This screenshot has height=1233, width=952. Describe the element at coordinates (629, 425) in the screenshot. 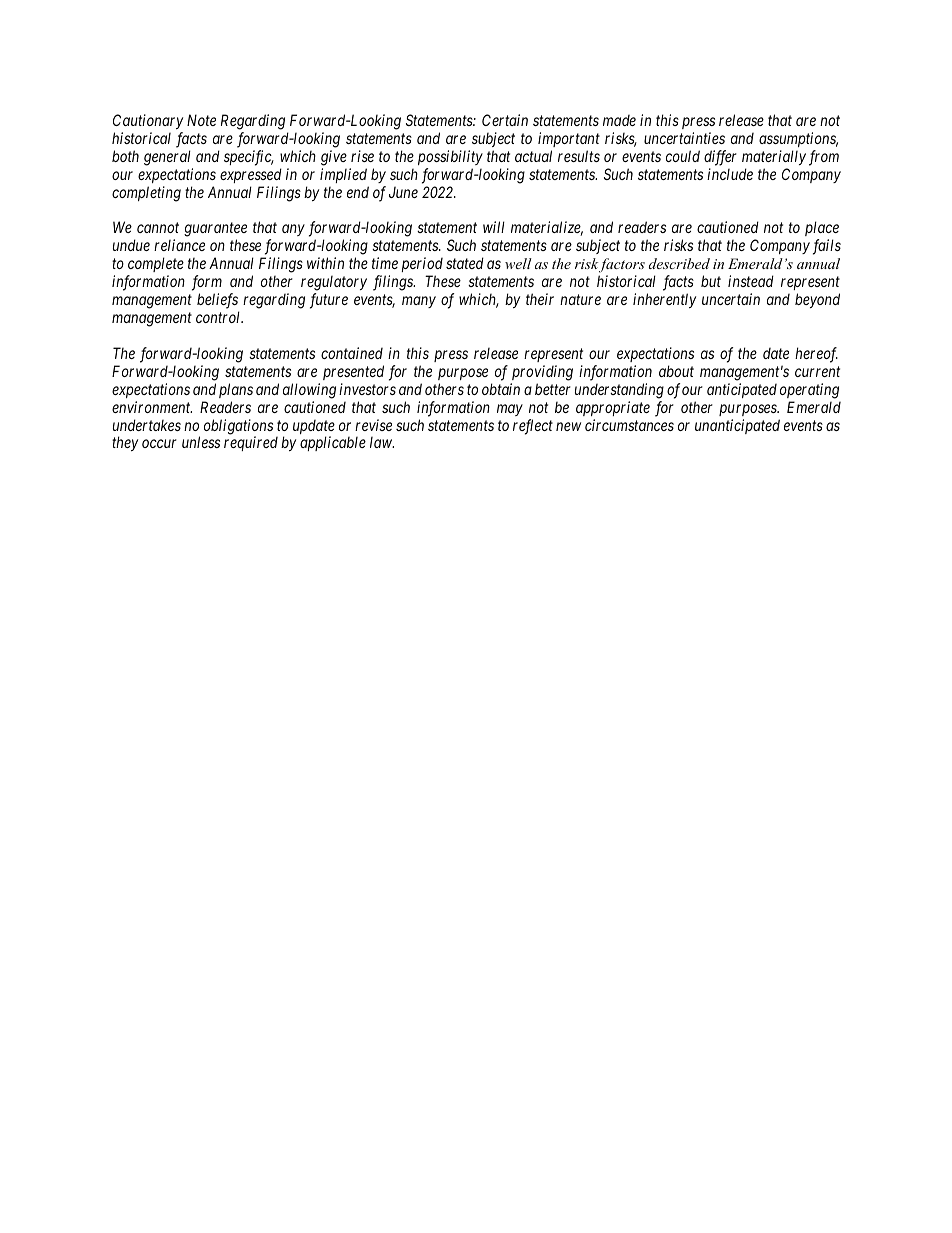

I see `circumstances` at that location.
